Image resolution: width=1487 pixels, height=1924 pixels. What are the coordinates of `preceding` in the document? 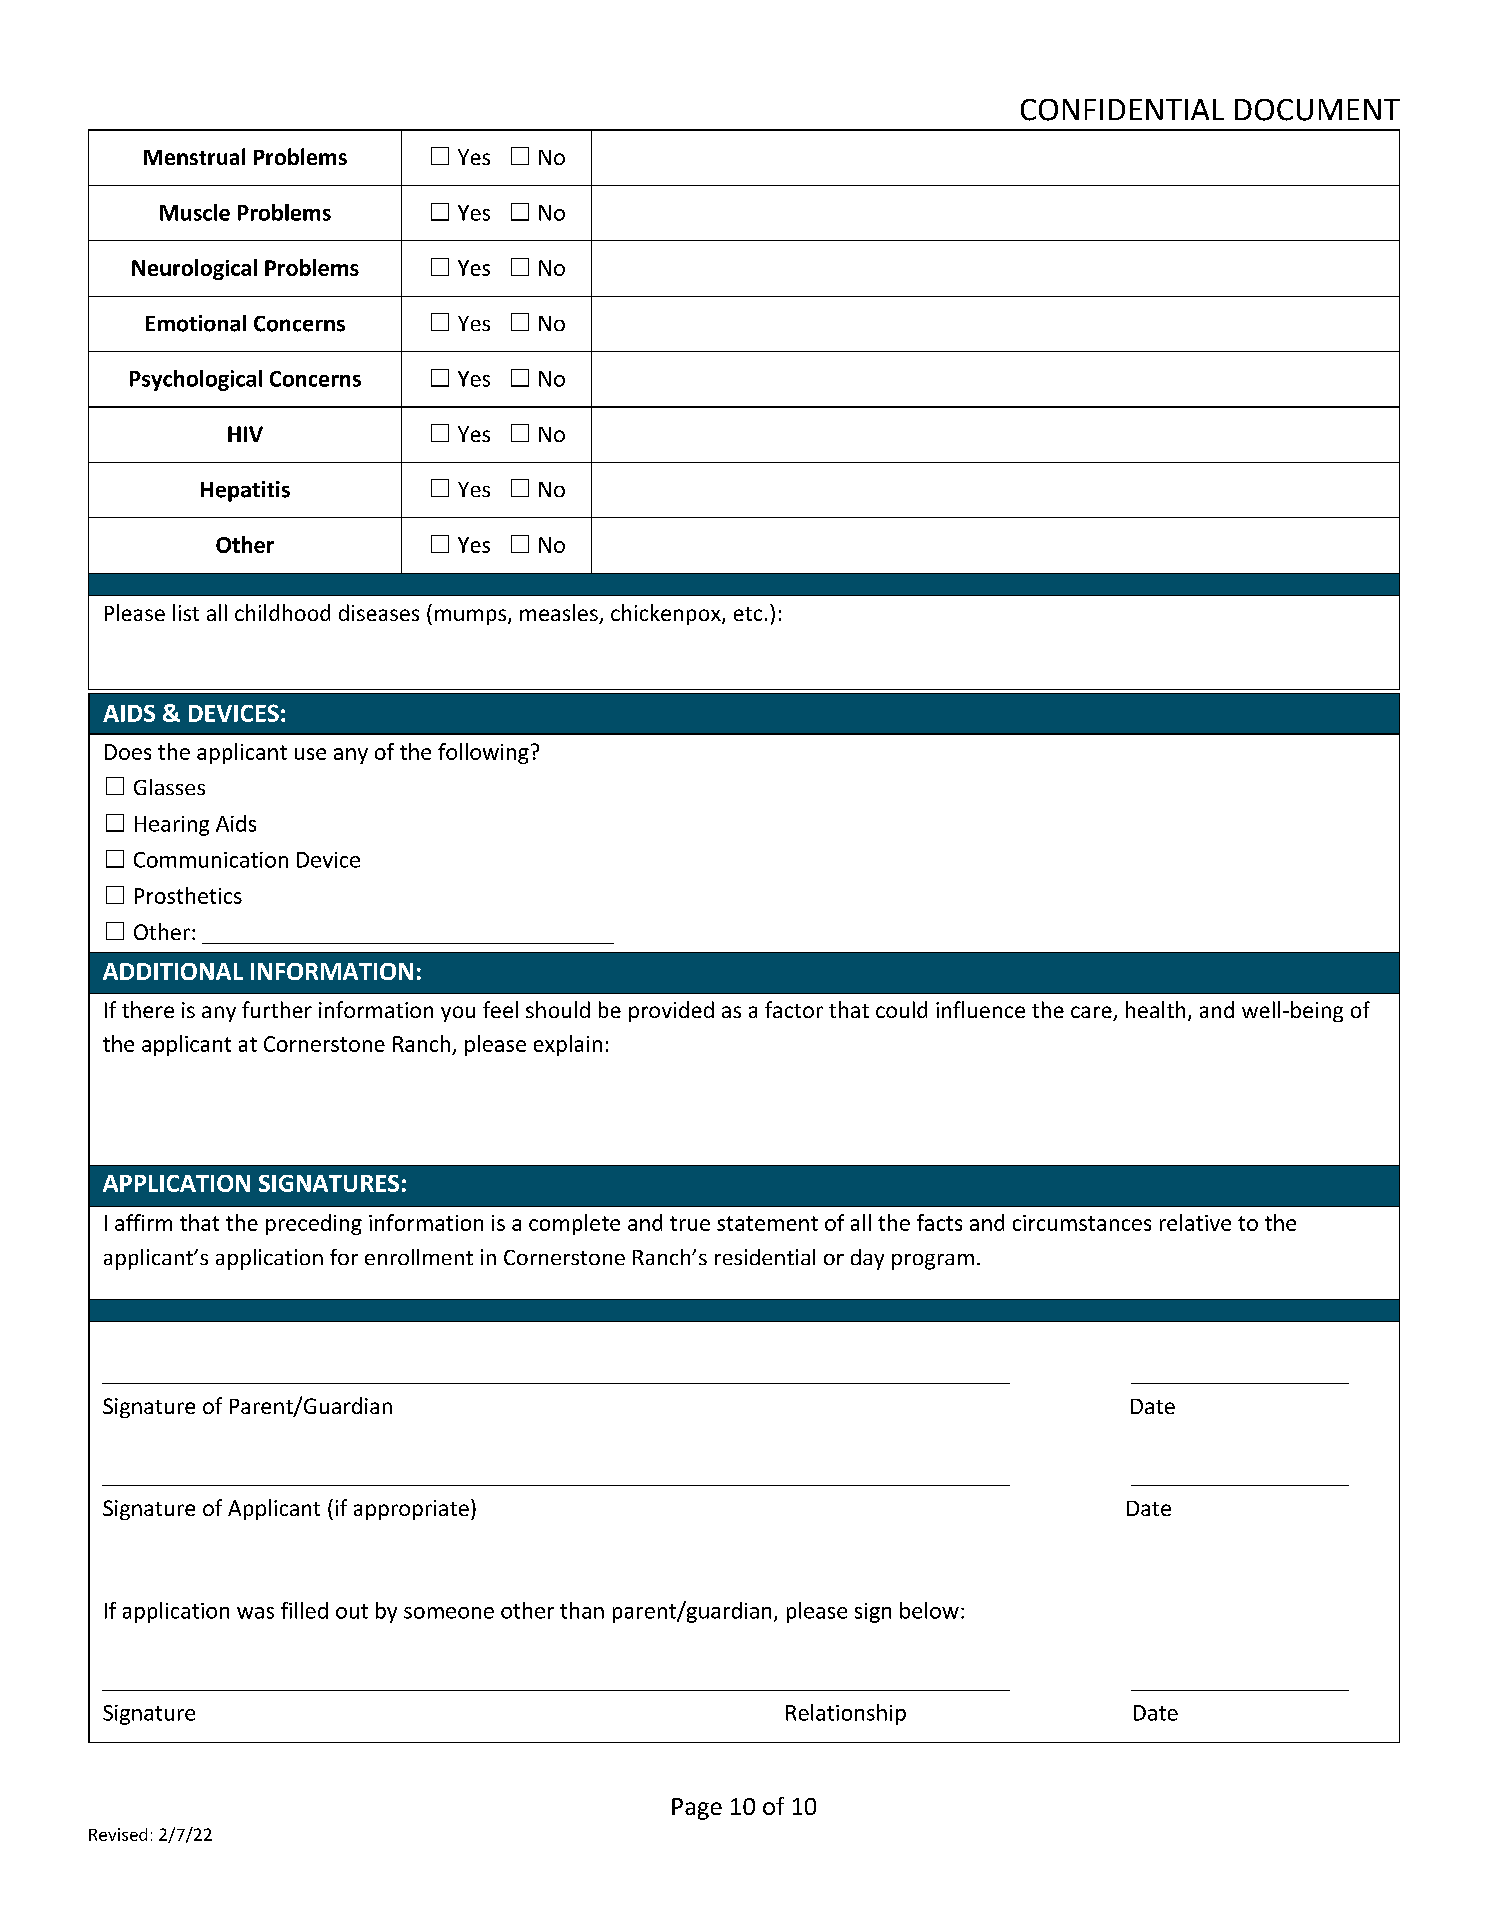 It's located at (314, 1224).
